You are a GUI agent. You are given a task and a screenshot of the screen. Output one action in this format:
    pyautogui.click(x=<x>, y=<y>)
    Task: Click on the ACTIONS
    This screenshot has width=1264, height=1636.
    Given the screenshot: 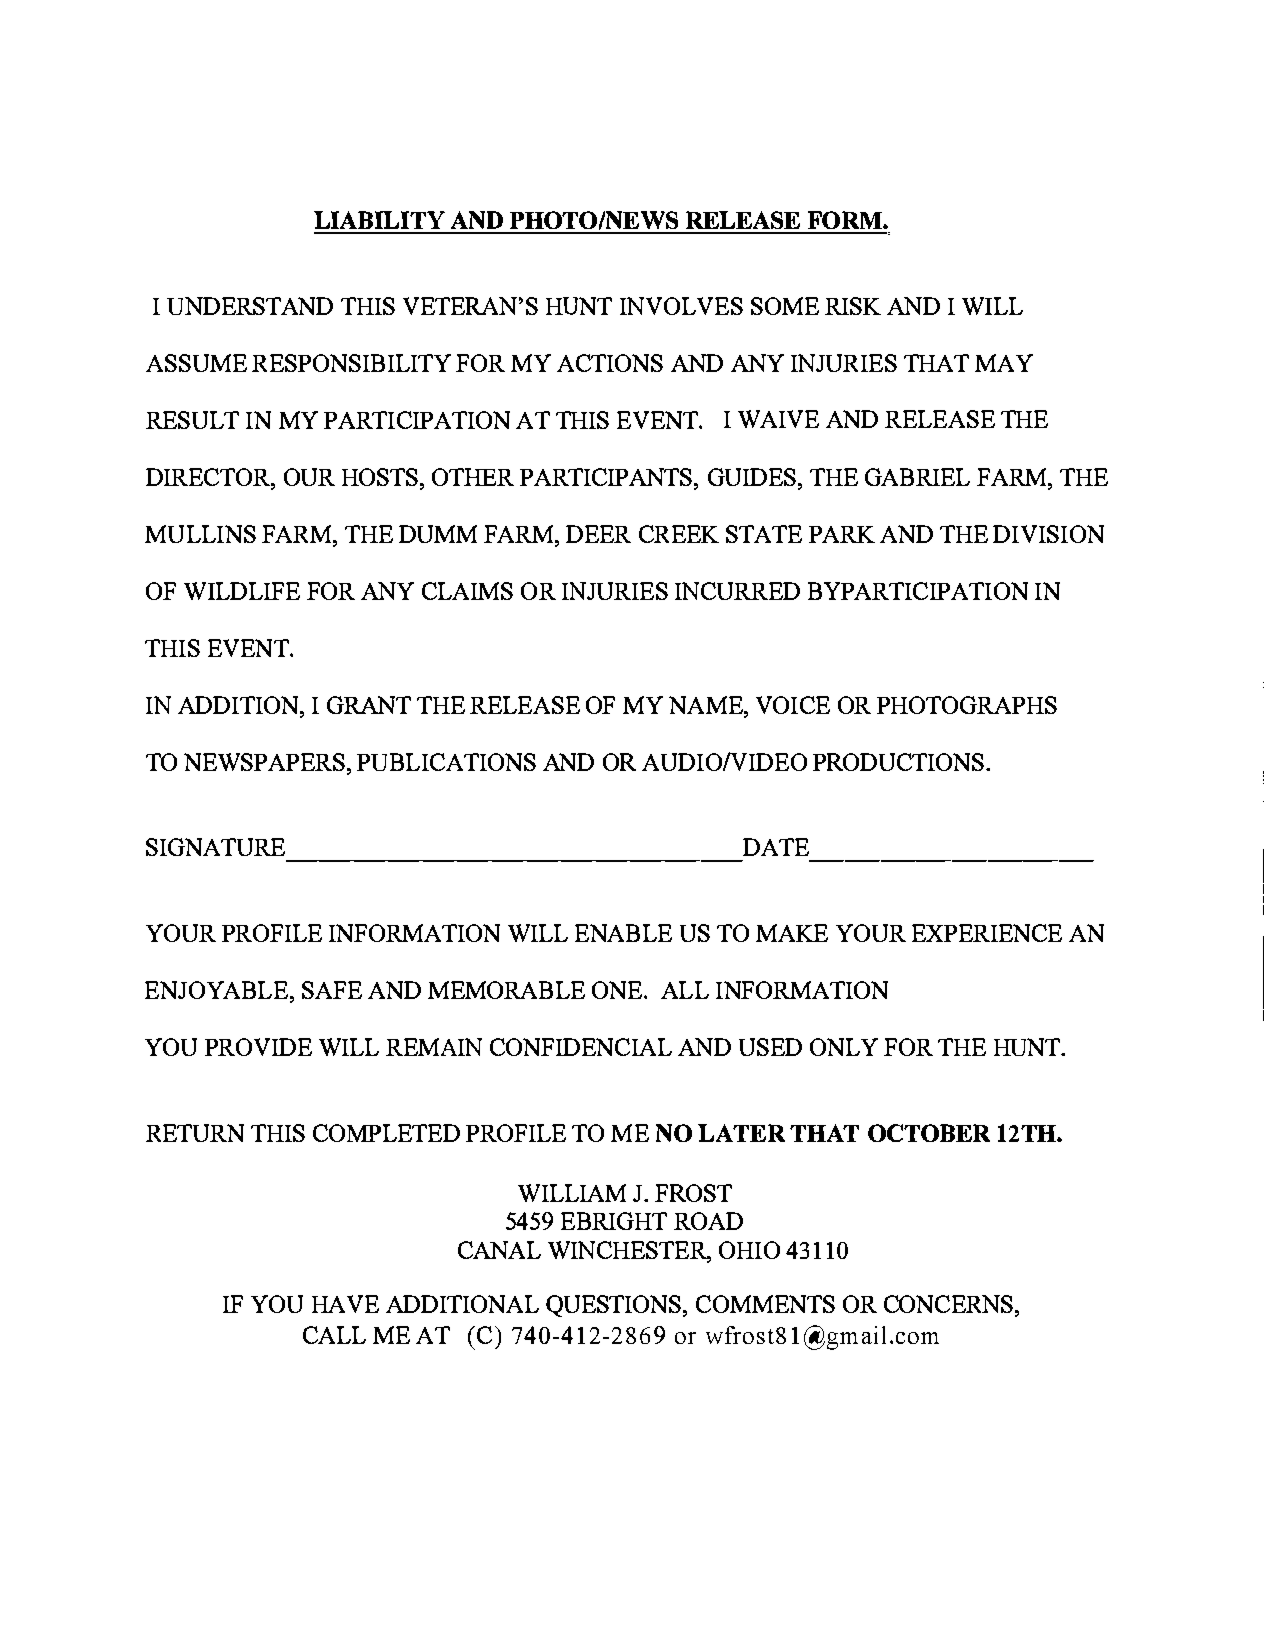 What is the action you would take?
    pyautogui.click(x=610, y=363)
